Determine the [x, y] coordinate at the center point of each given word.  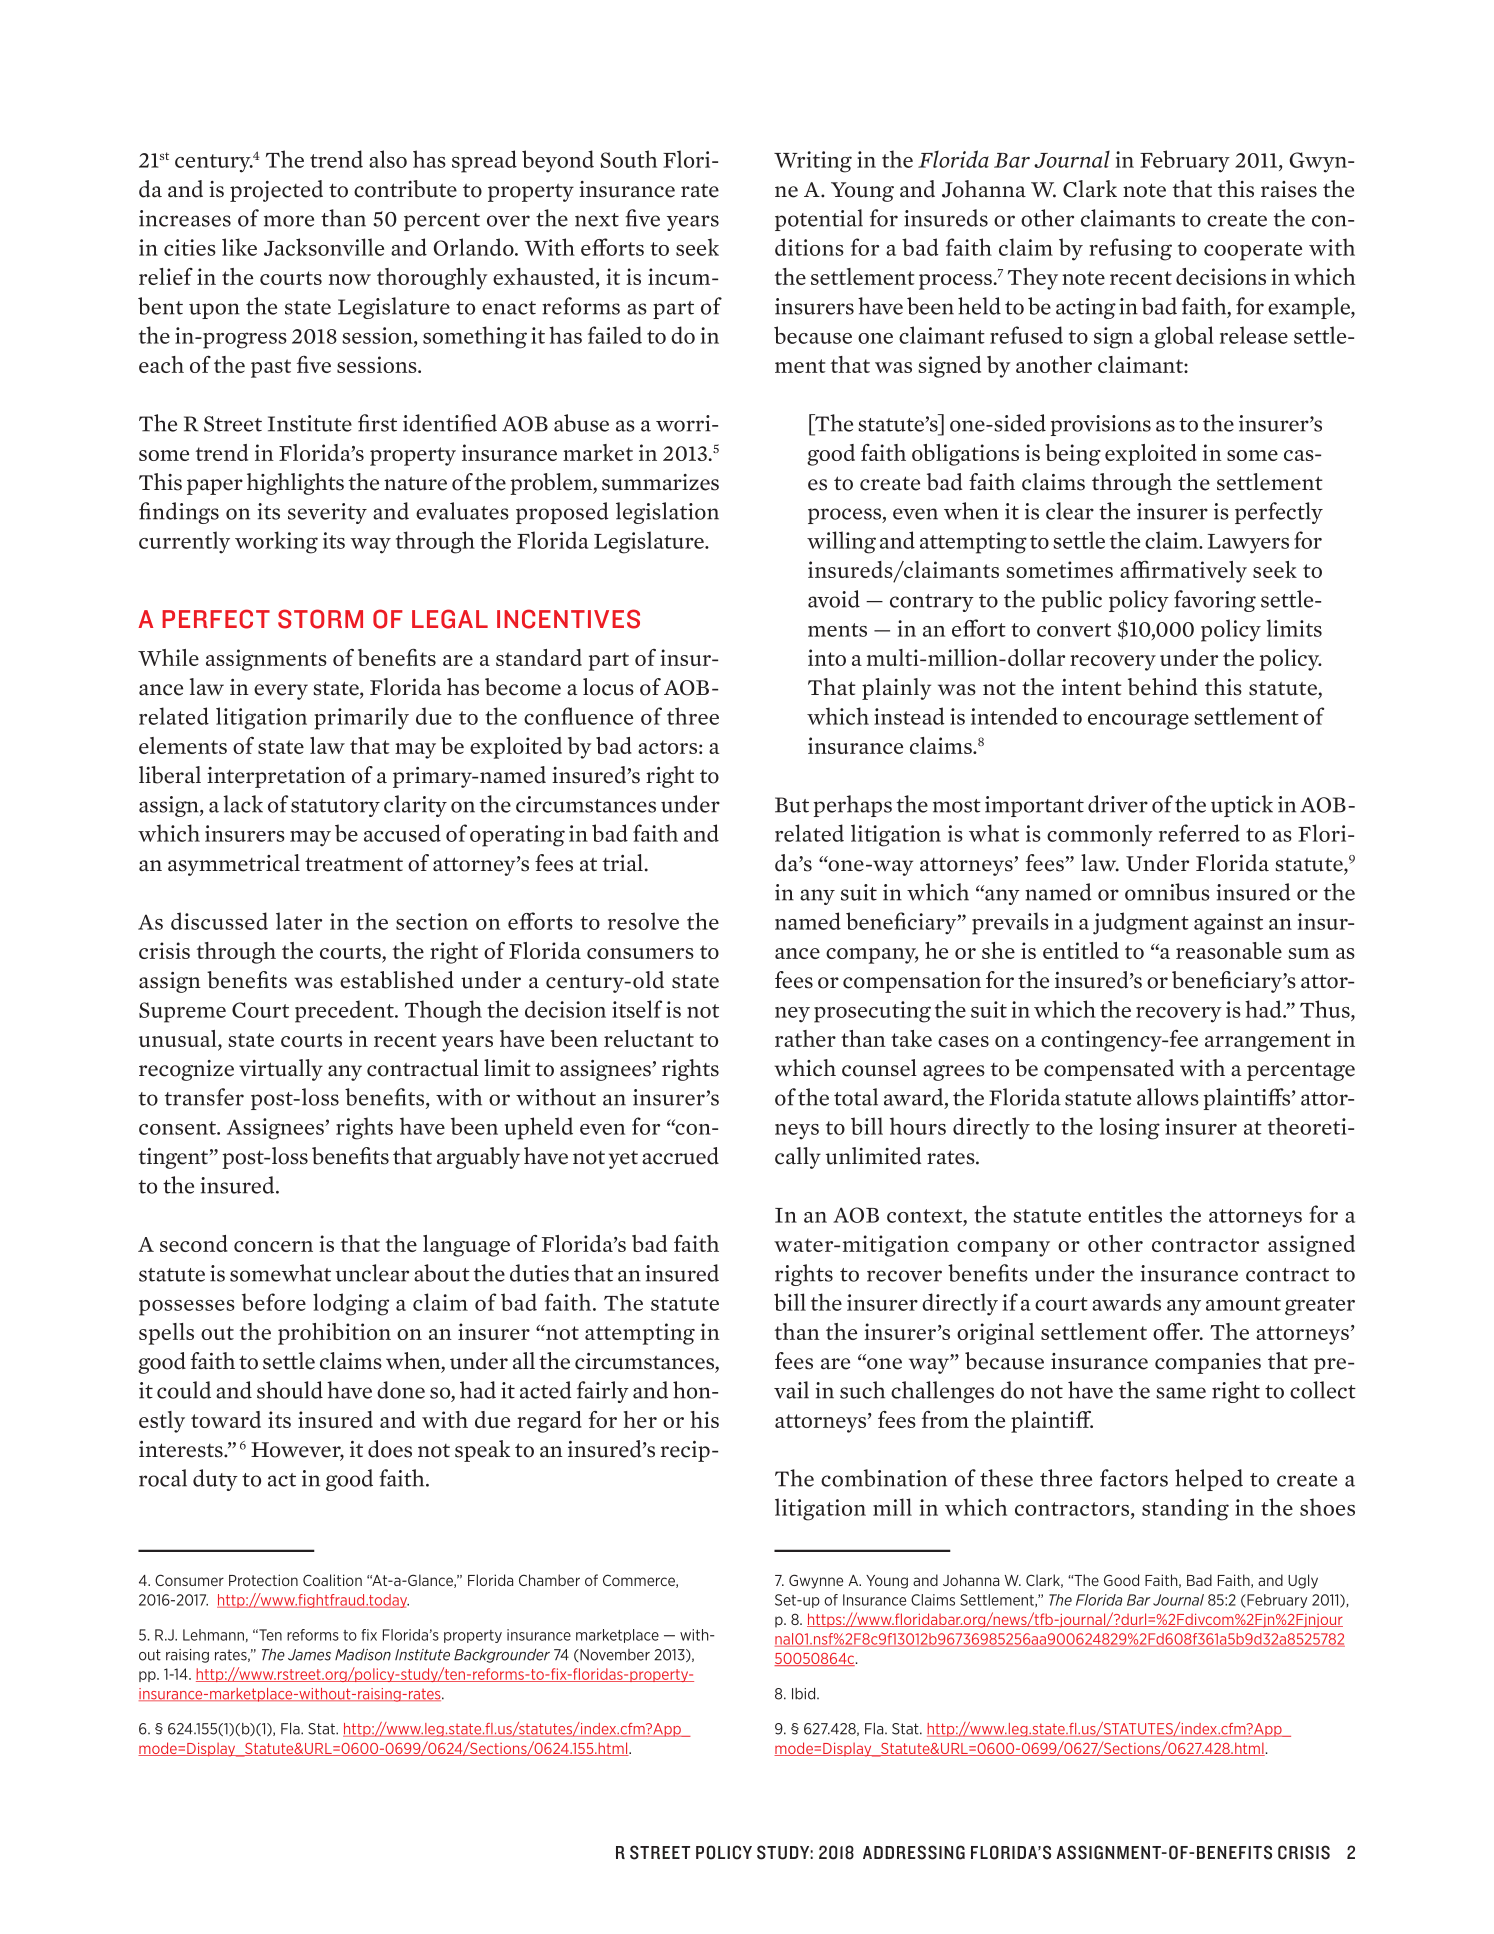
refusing [1130, 249]
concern [273, 1246]
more [289, 221]
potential [819, 220]
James [309, 1655]
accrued [680, 1156]
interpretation [276, 777]
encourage [1138, 721]
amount [1243, 1304]
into [827, 657]
